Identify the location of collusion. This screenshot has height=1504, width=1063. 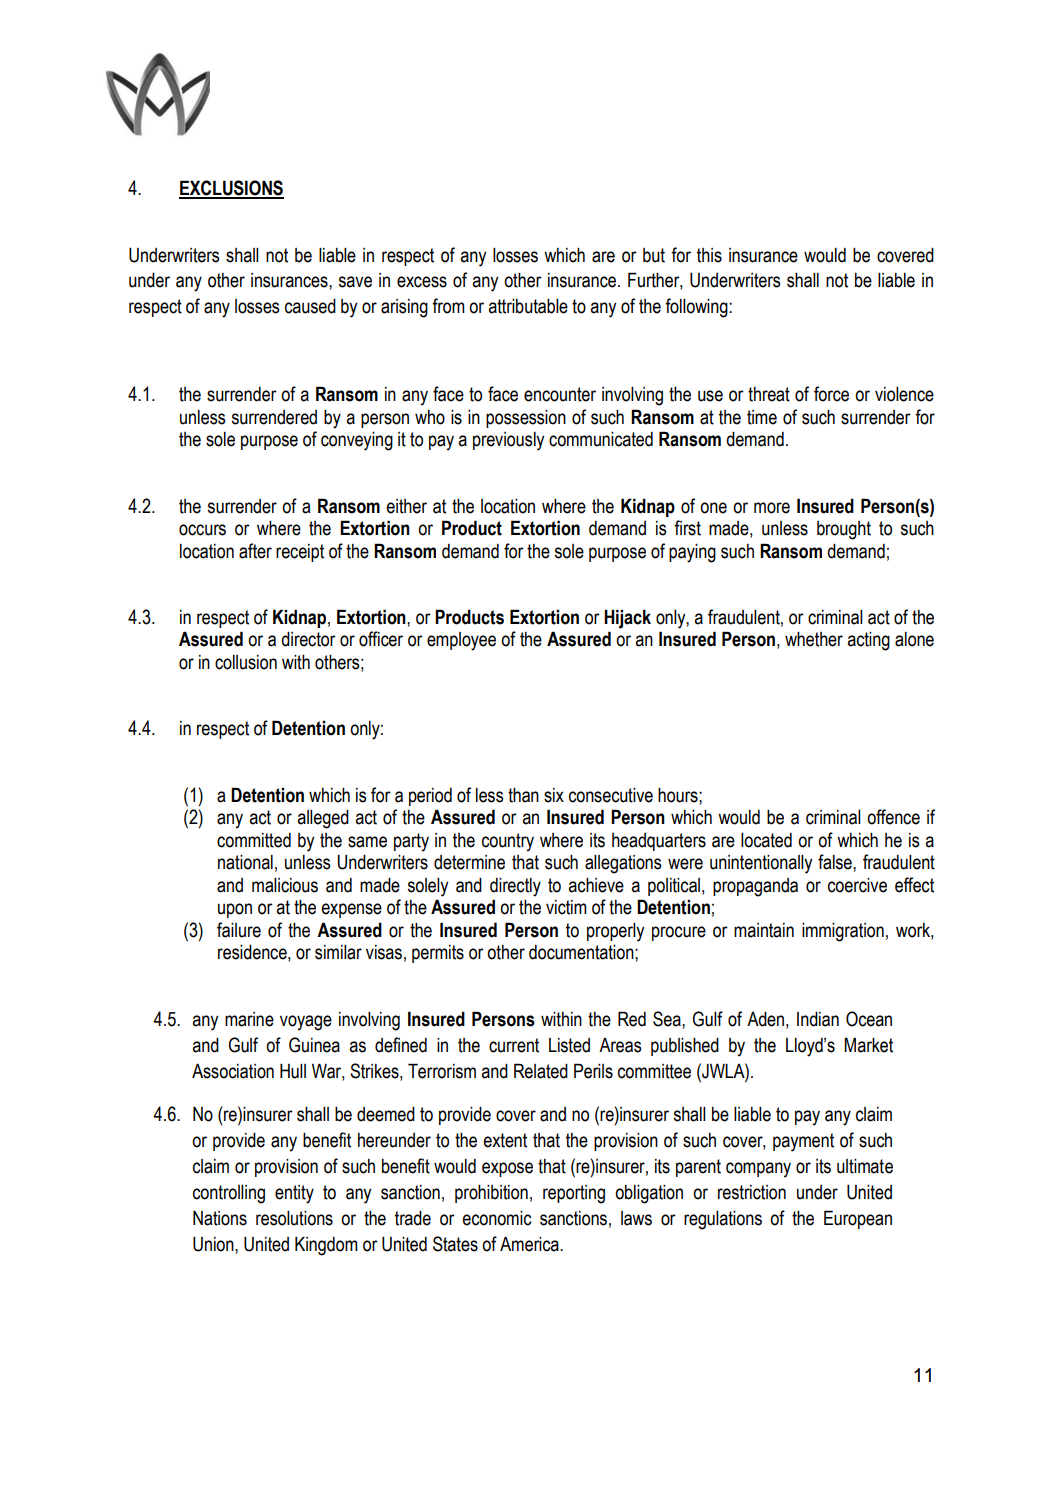
(246, 662).
